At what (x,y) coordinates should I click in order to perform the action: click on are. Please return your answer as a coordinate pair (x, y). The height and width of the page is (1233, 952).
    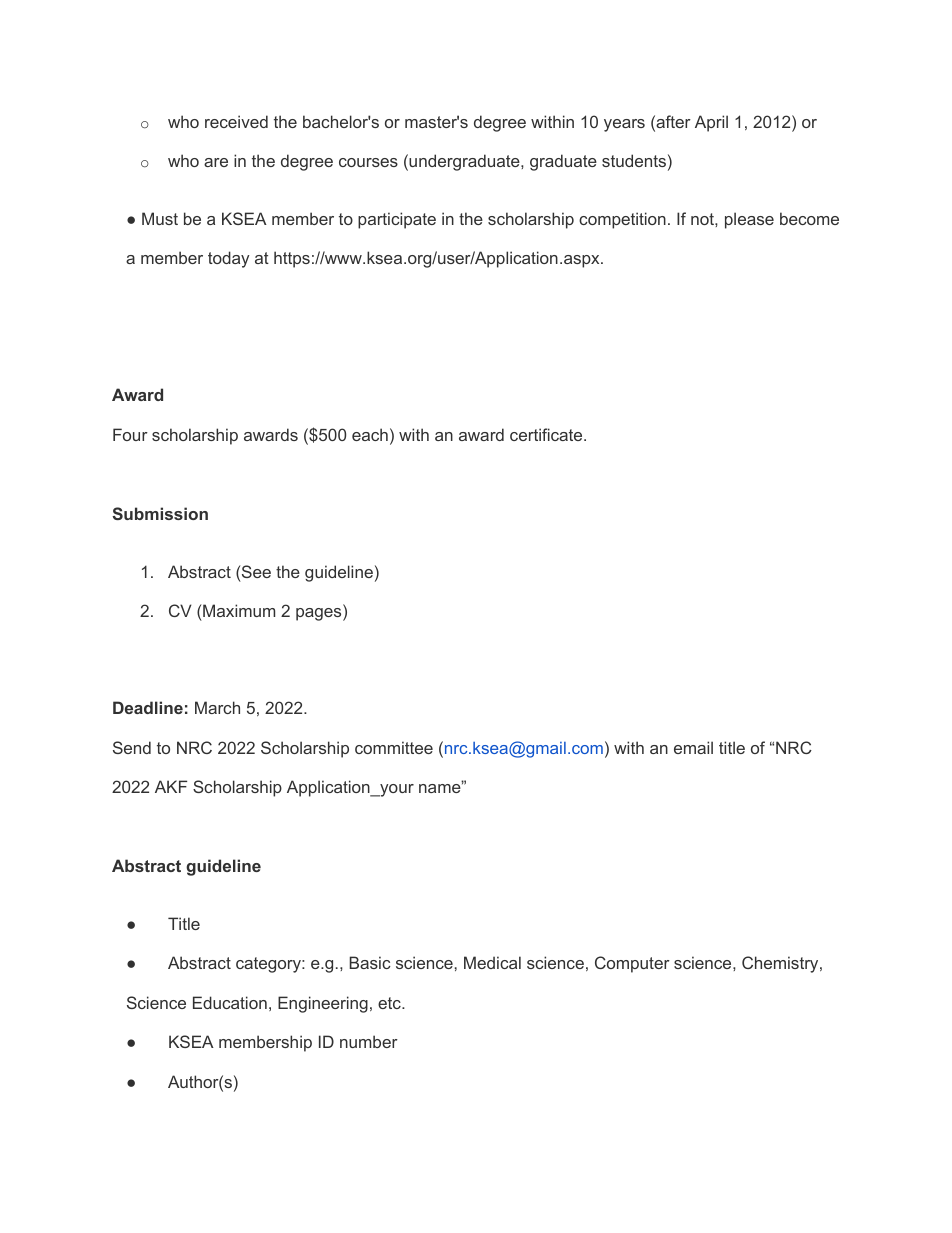
    Looking at the image, I should click on (216, 162).
